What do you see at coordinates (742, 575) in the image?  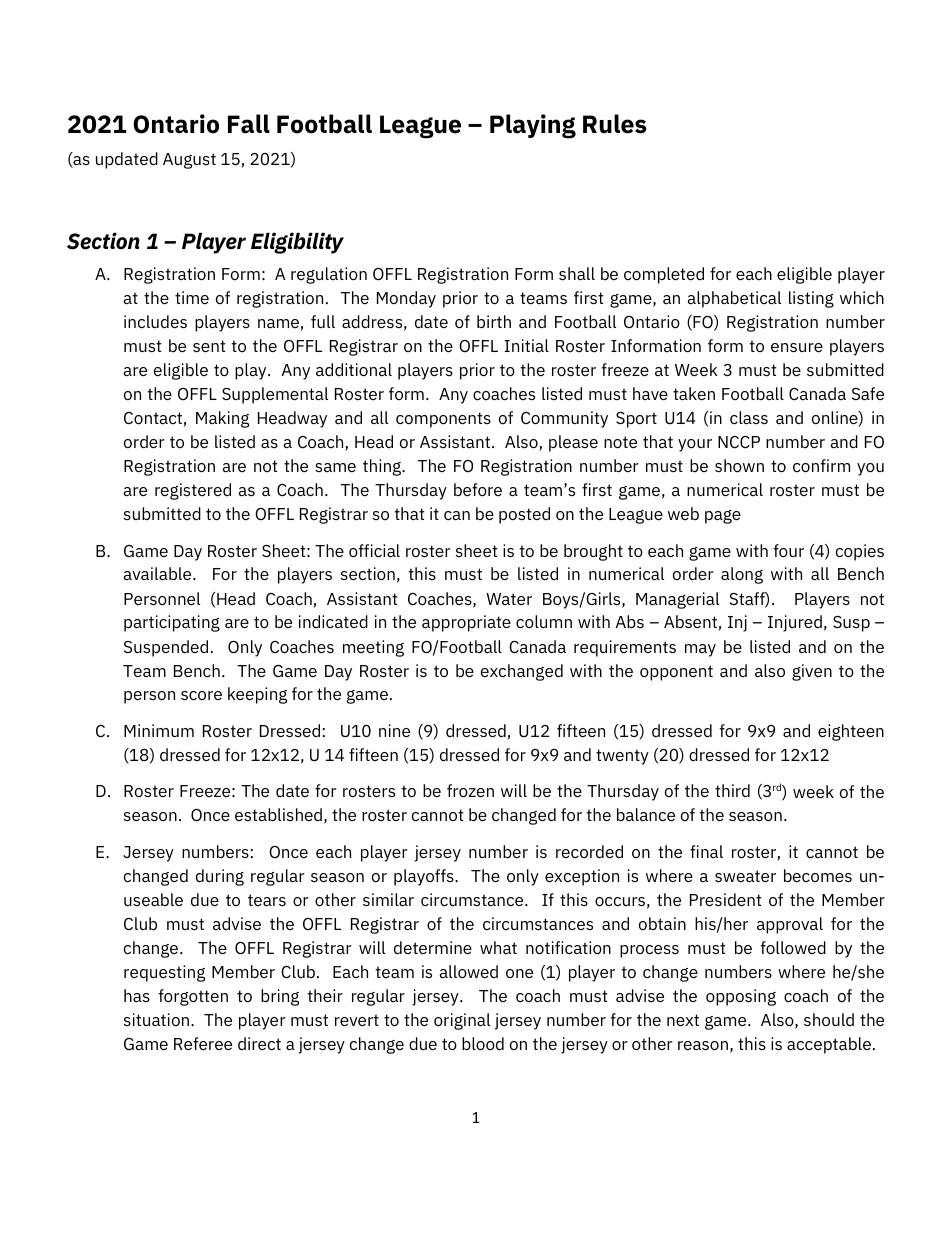 I see `along` at bounding box center [742, 575].
